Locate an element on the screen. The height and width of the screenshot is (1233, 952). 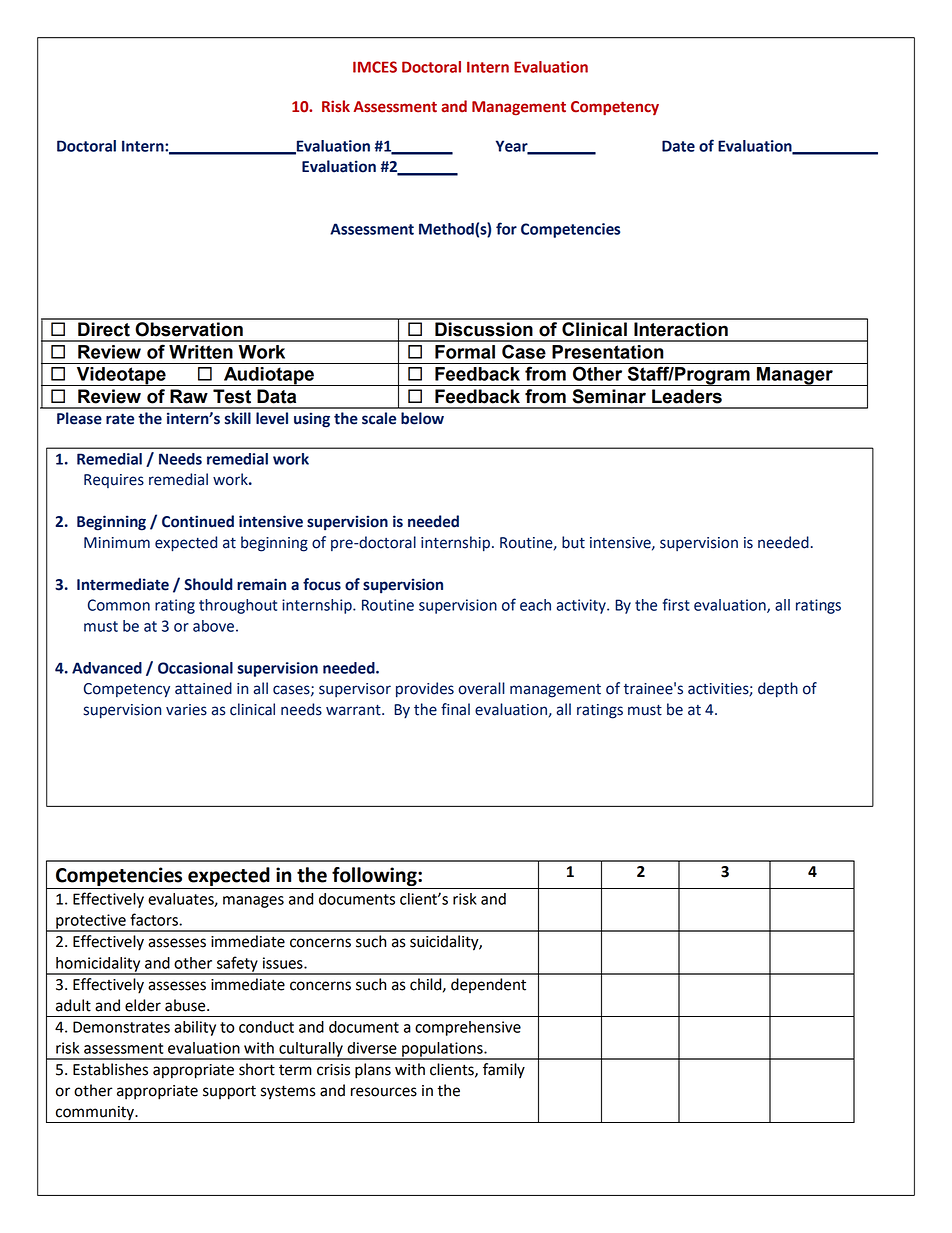
depth is located at coordinates (778, 690).
